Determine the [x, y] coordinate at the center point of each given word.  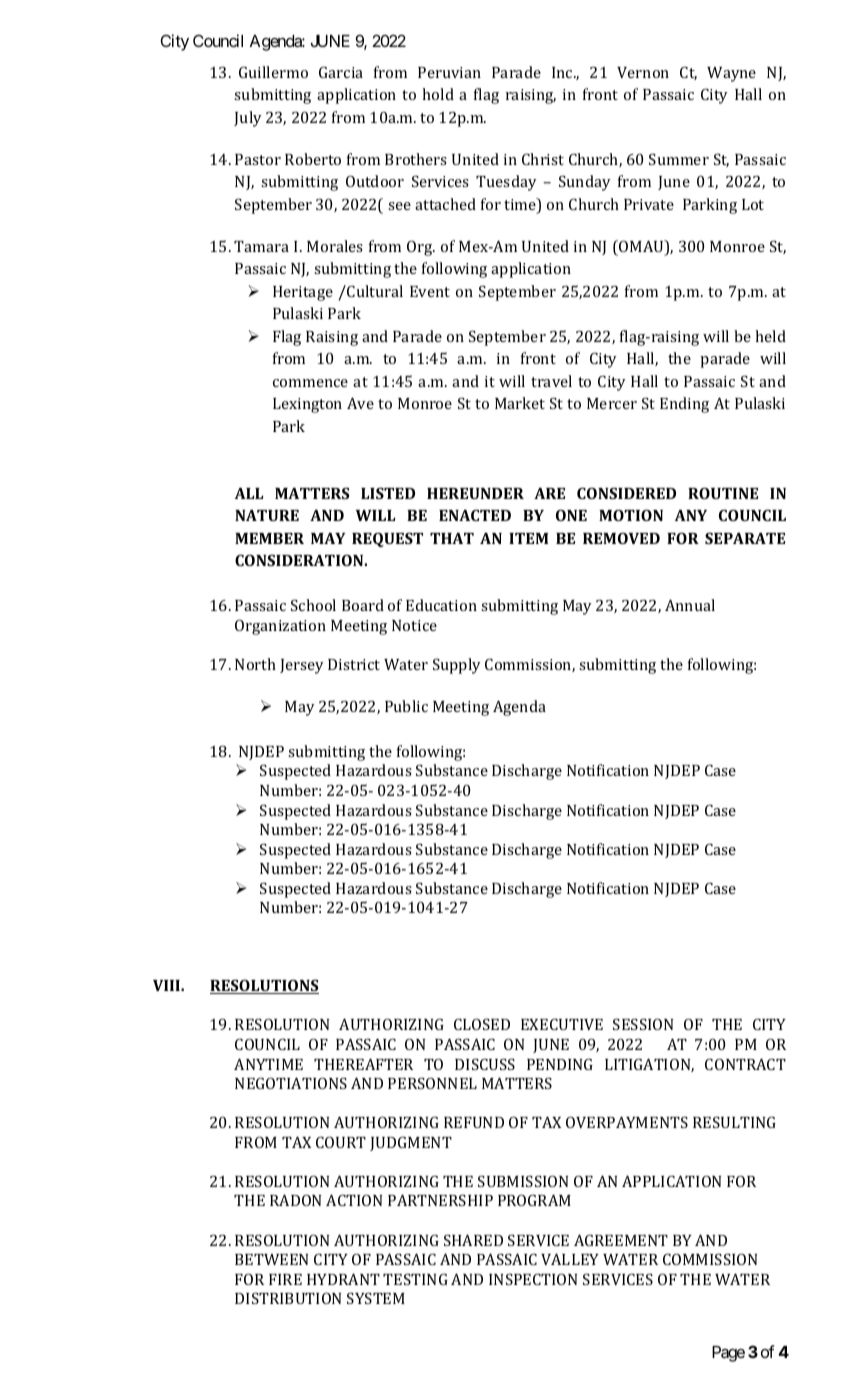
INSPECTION [533, 1279]
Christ [543, 159]
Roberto [313, 159]
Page [728, 1354]
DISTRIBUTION [288, 1298]
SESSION [643, 1024]
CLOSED [482, 1024]
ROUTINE [723, 493]
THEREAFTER [363, 1064]
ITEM [528, 538]
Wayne [731, 74]
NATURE [267, 515]
